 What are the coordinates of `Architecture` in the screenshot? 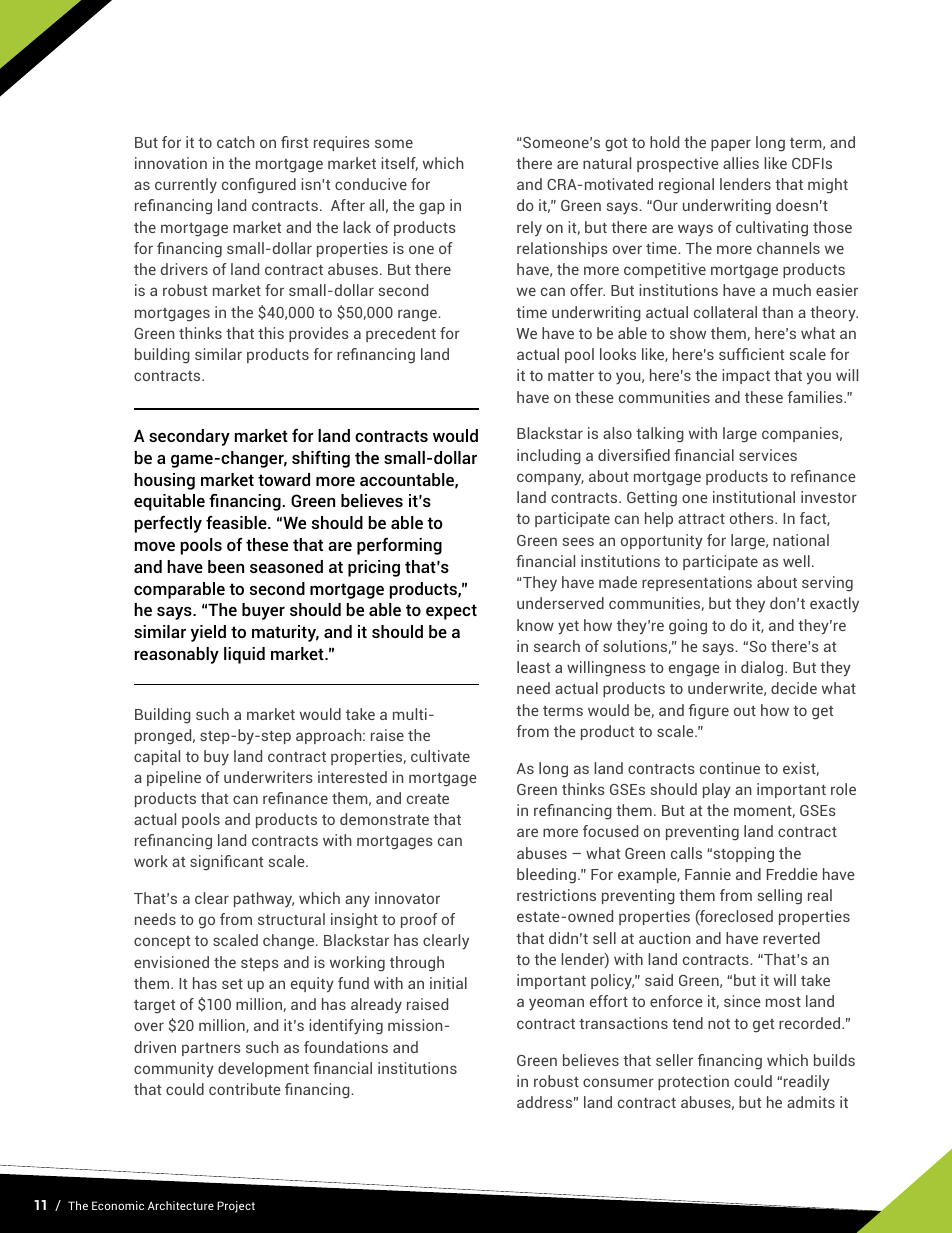 It's located at (181, 1205).
